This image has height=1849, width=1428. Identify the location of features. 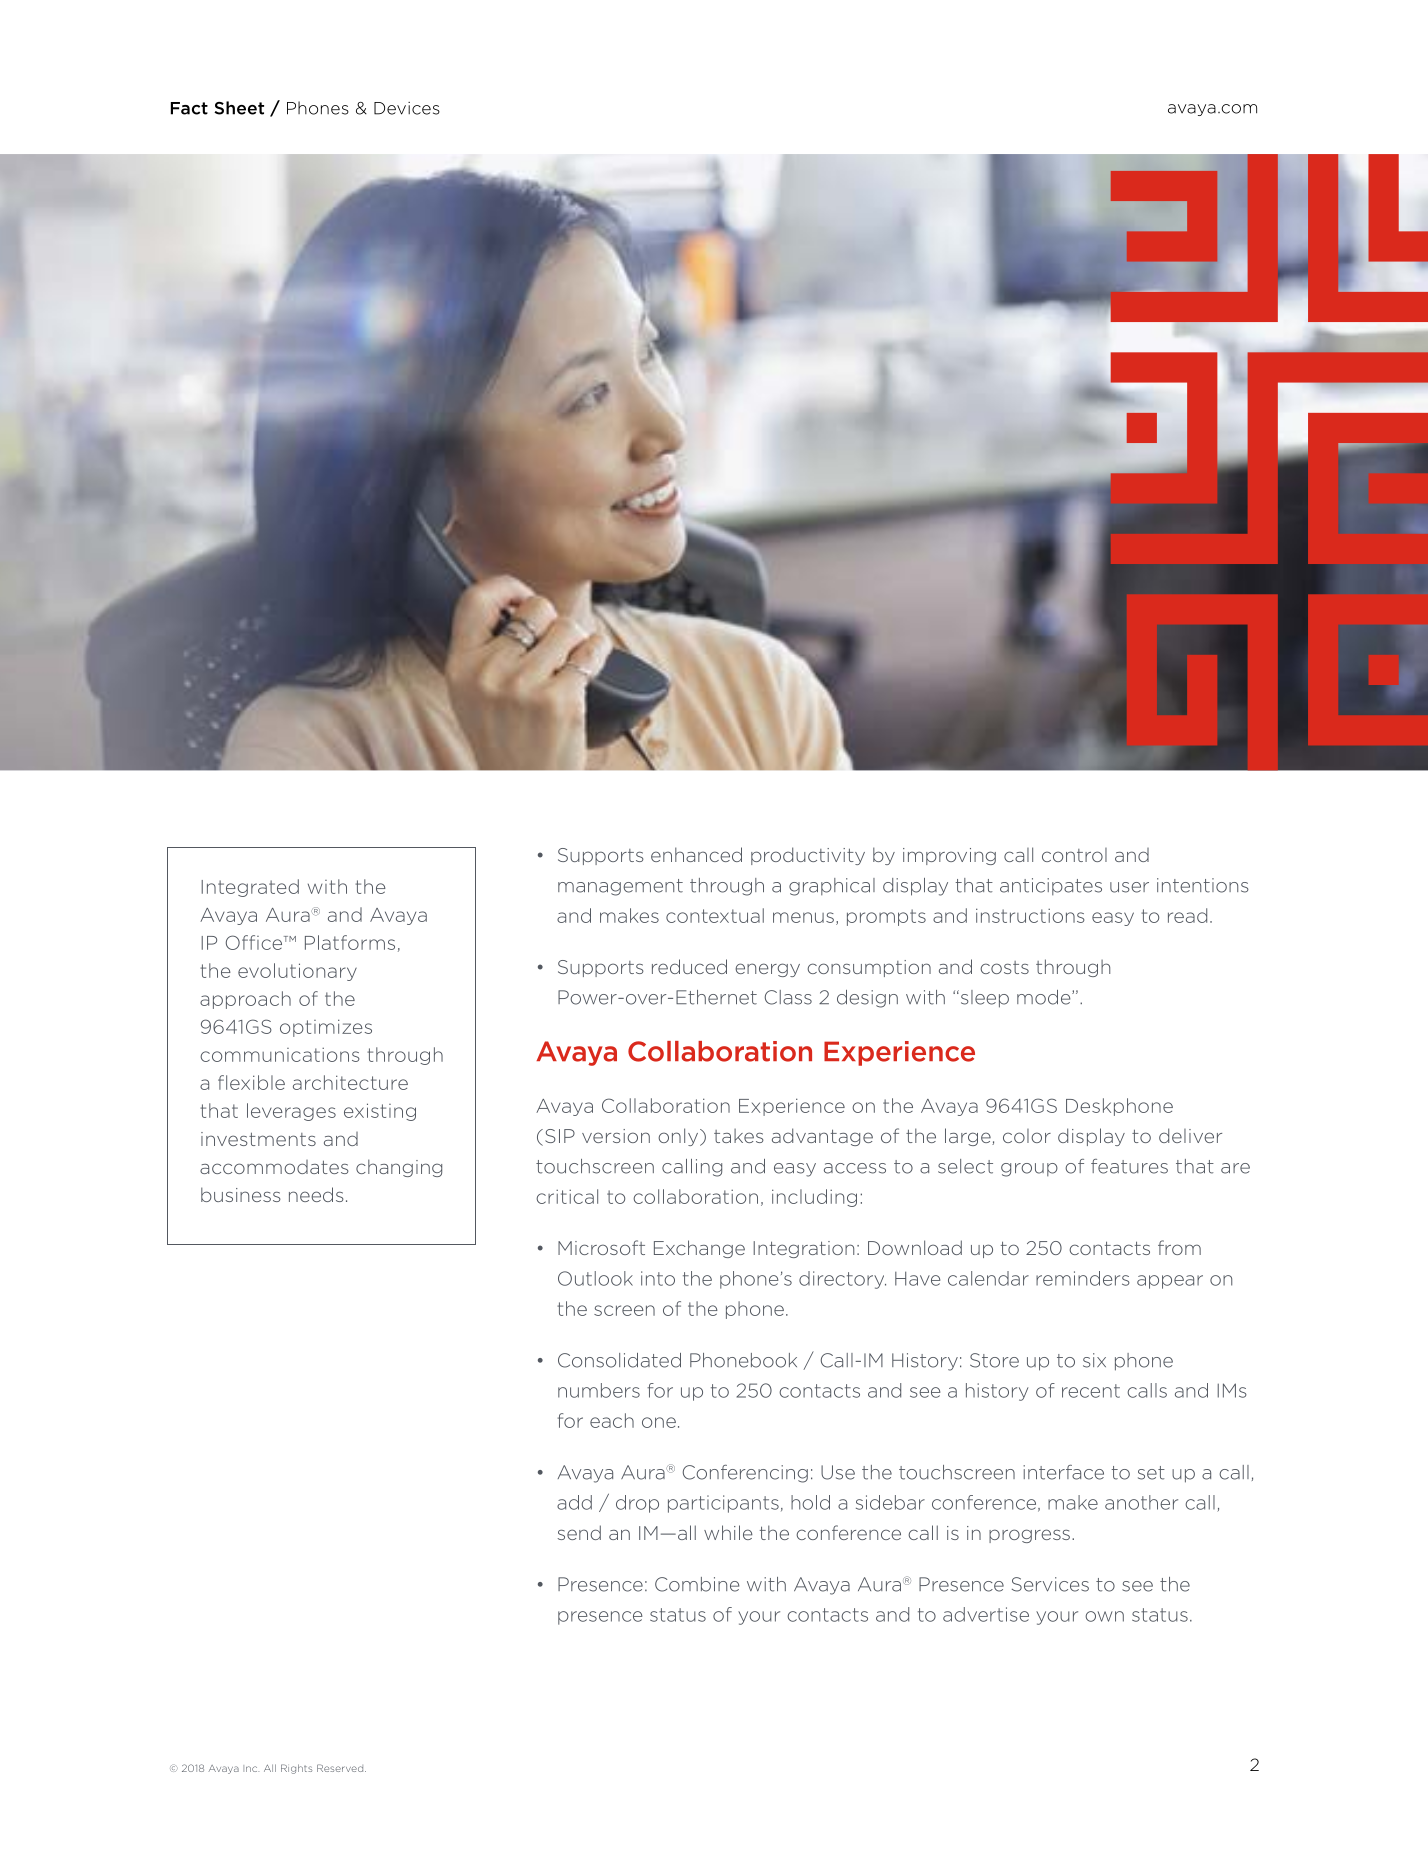
(1129, 1166).
